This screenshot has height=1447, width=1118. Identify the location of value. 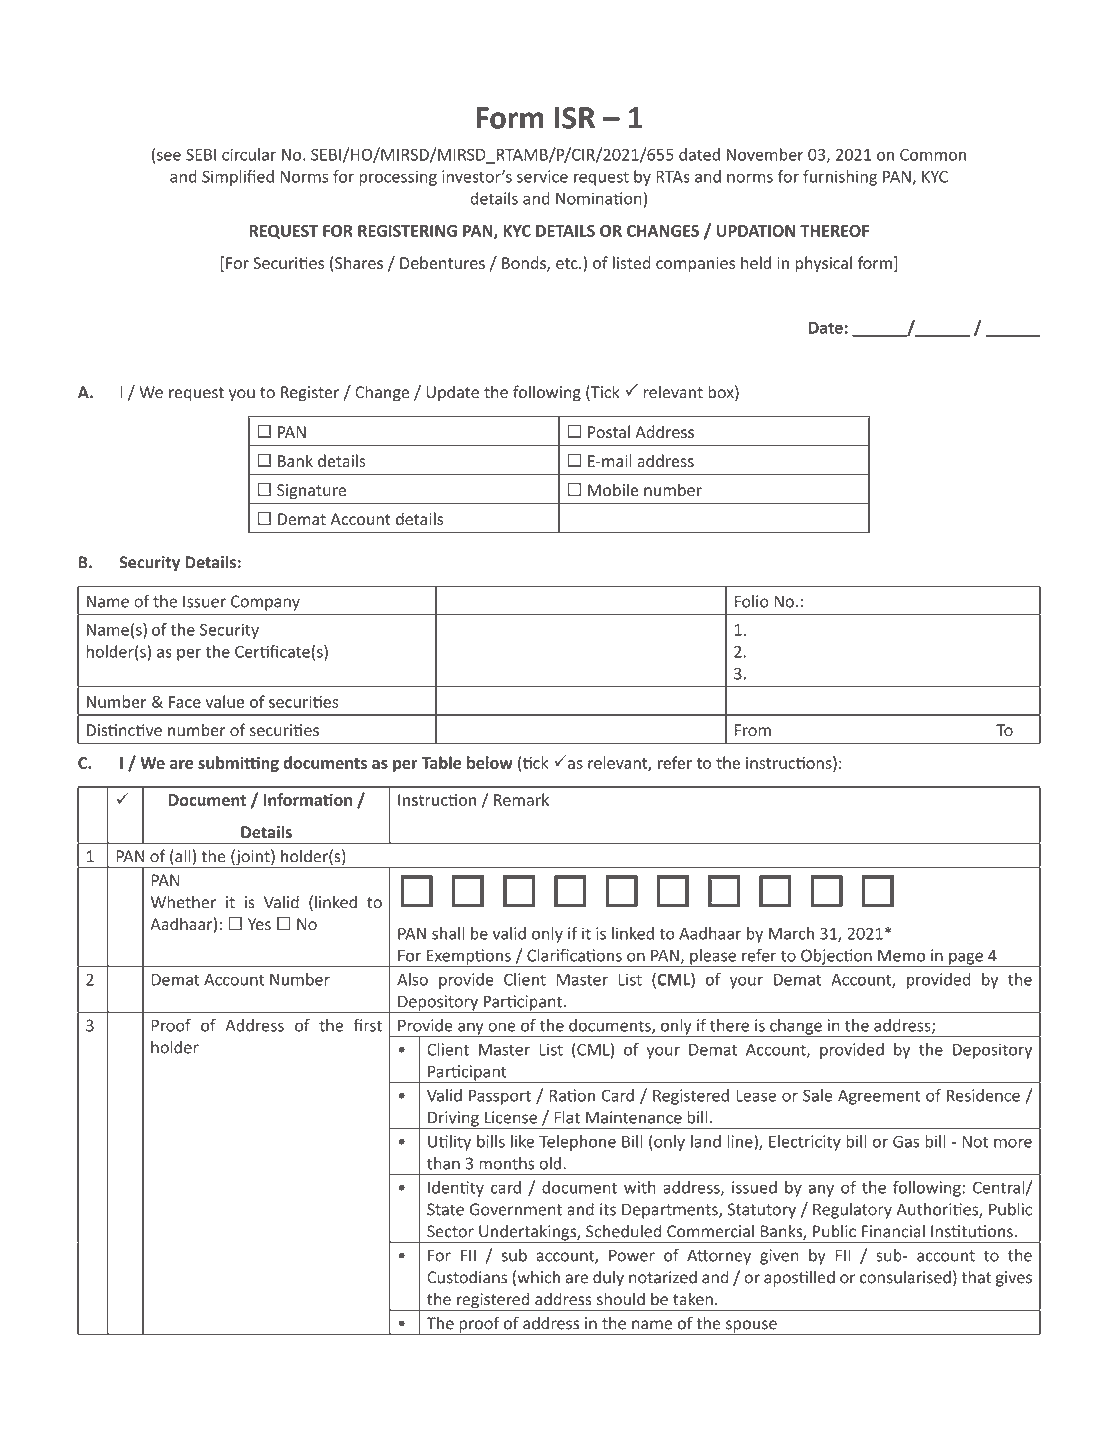
(225, 701).
